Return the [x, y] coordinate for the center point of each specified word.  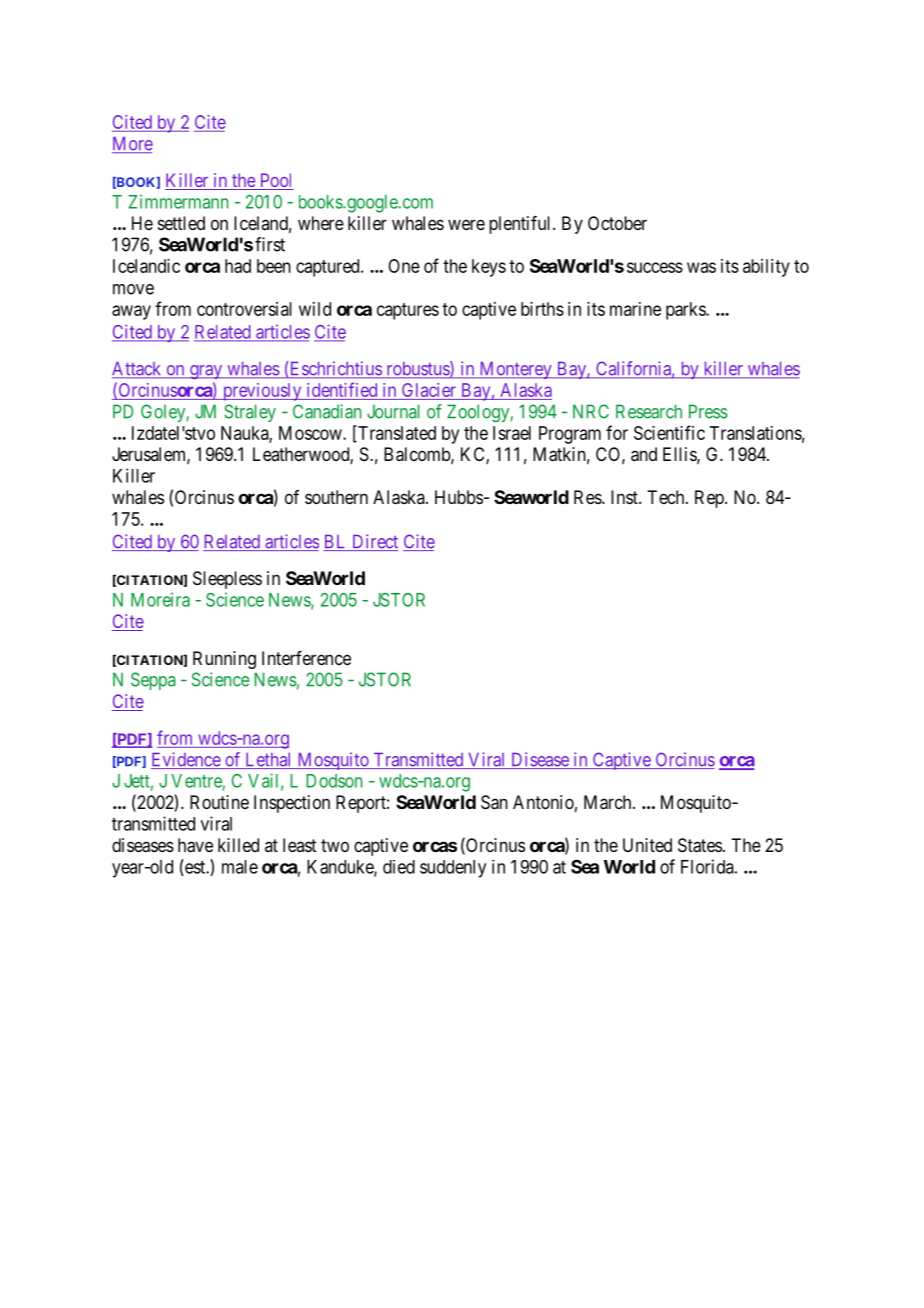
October [617, 223]
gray [206, 372]
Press [708, 411]
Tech [667, 497]
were [466, 224]
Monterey [515, 370]
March [609, 802]
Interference [306, 658]
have [195, 845]
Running [224, 660]
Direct [374, 542]
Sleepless [227, 580]
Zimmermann [178, 201]
